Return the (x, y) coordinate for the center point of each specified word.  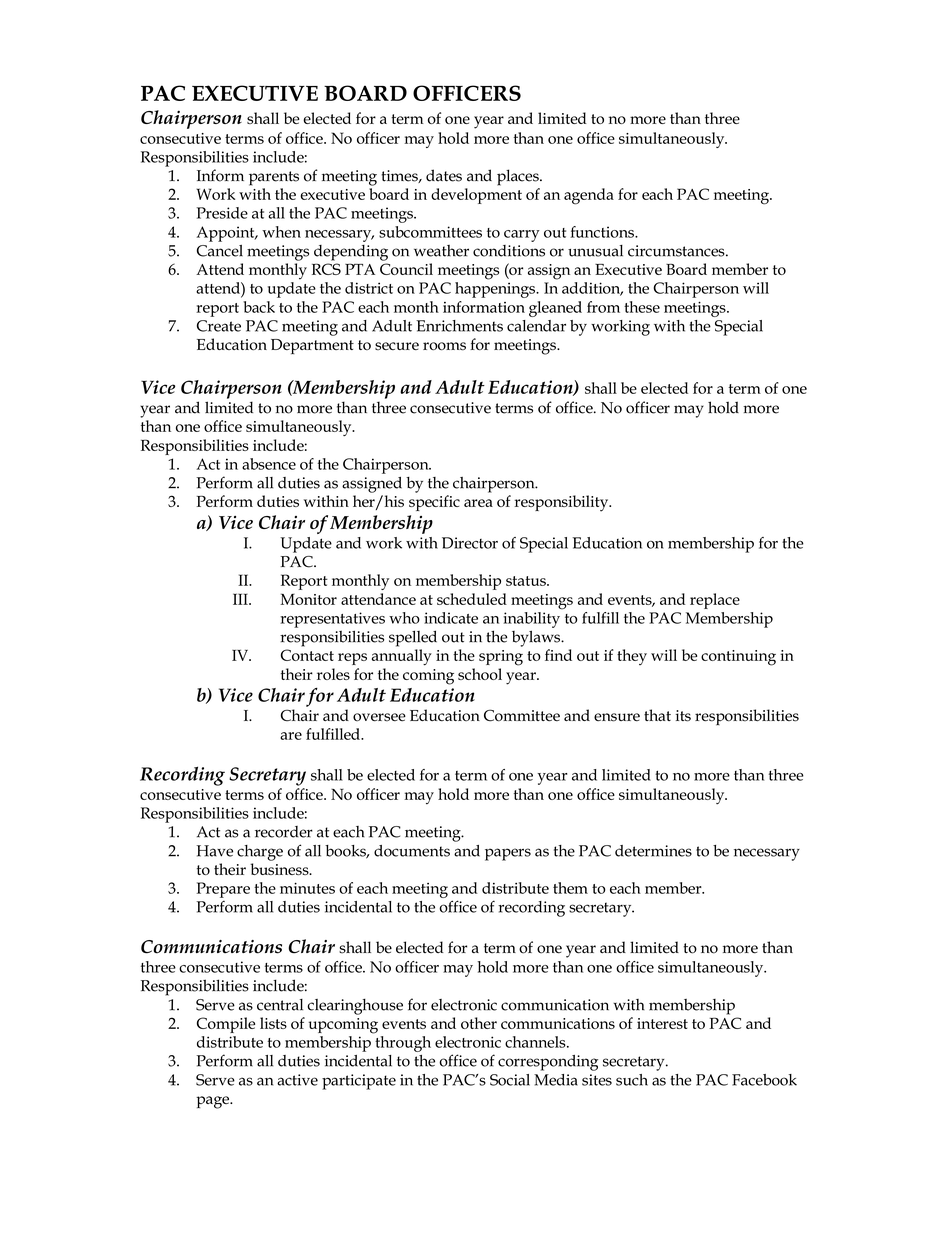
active (297, 1080)
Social (510, 1080)
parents (274, 178)
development (476, 196)
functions (603, 232)
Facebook (764, 1080)
